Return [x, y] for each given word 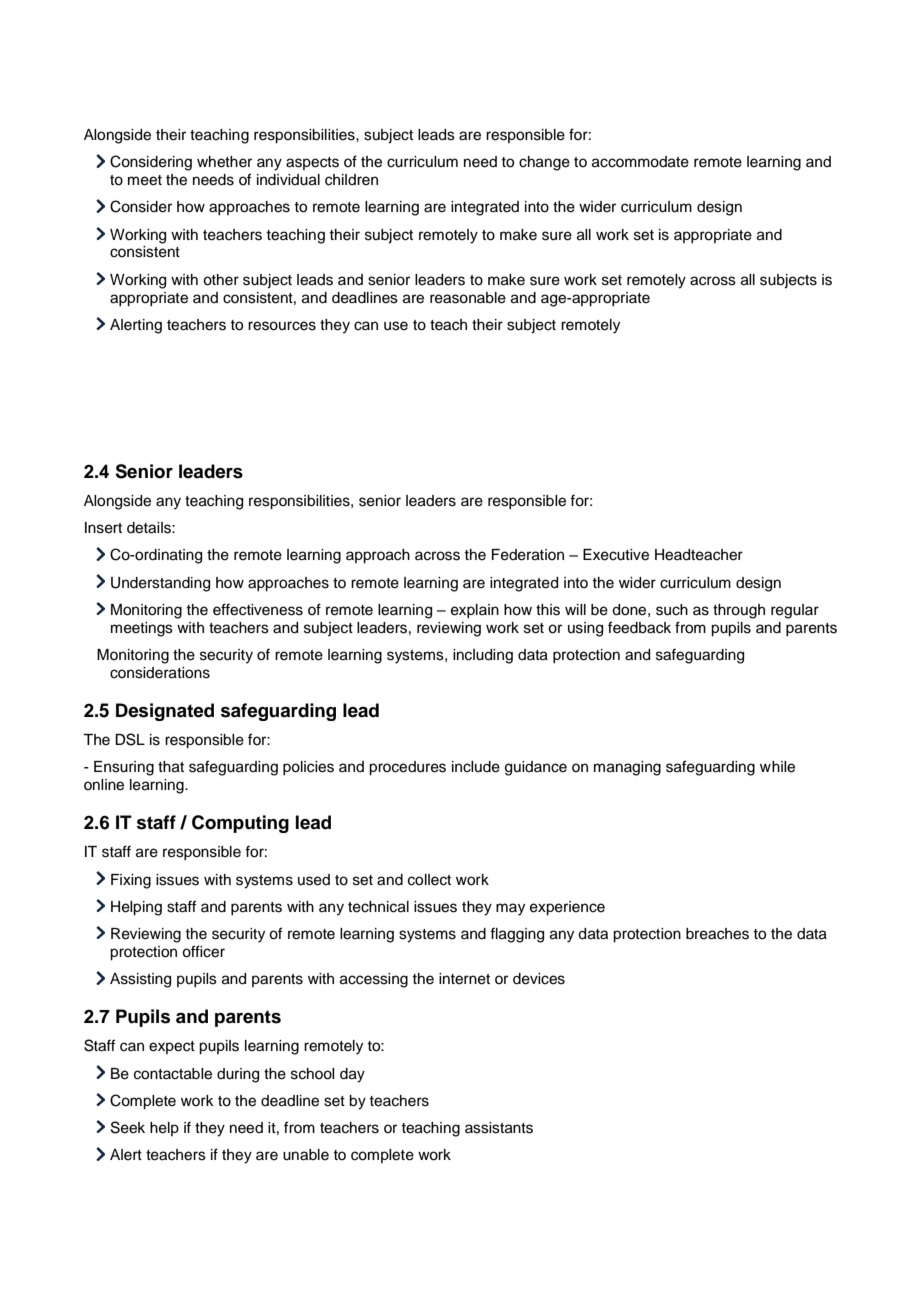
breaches [717, 934]
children [351, 180]
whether [224, 162]
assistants [499, 1128]
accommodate [640, 162]
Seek [128, 1127]
